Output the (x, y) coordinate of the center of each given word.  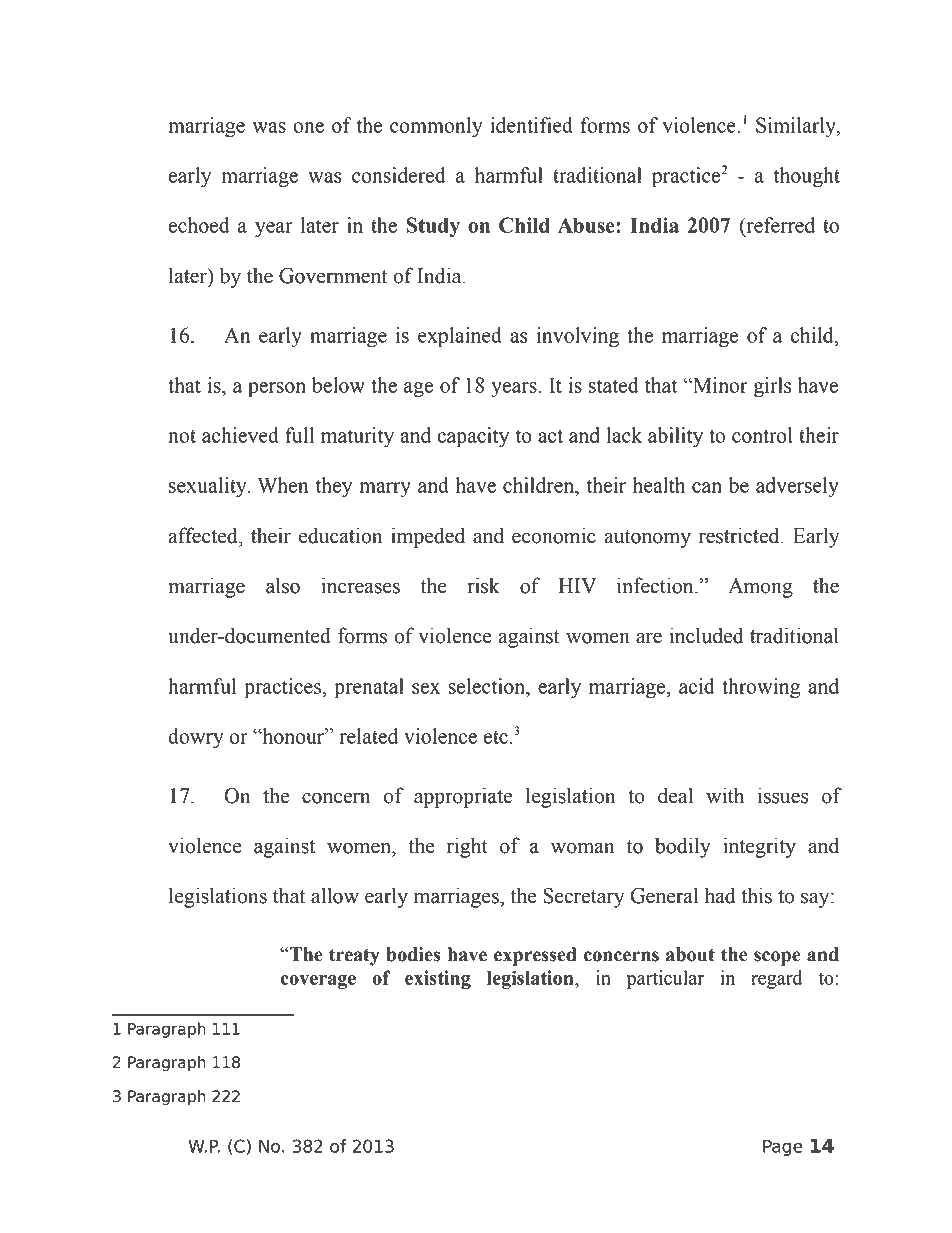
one (308, 127)
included (706, 635)
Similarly (797, 127)
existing (438, 979)
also (283, 585)
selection (488, 686)
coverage (318, 982)
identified (531, 125)
